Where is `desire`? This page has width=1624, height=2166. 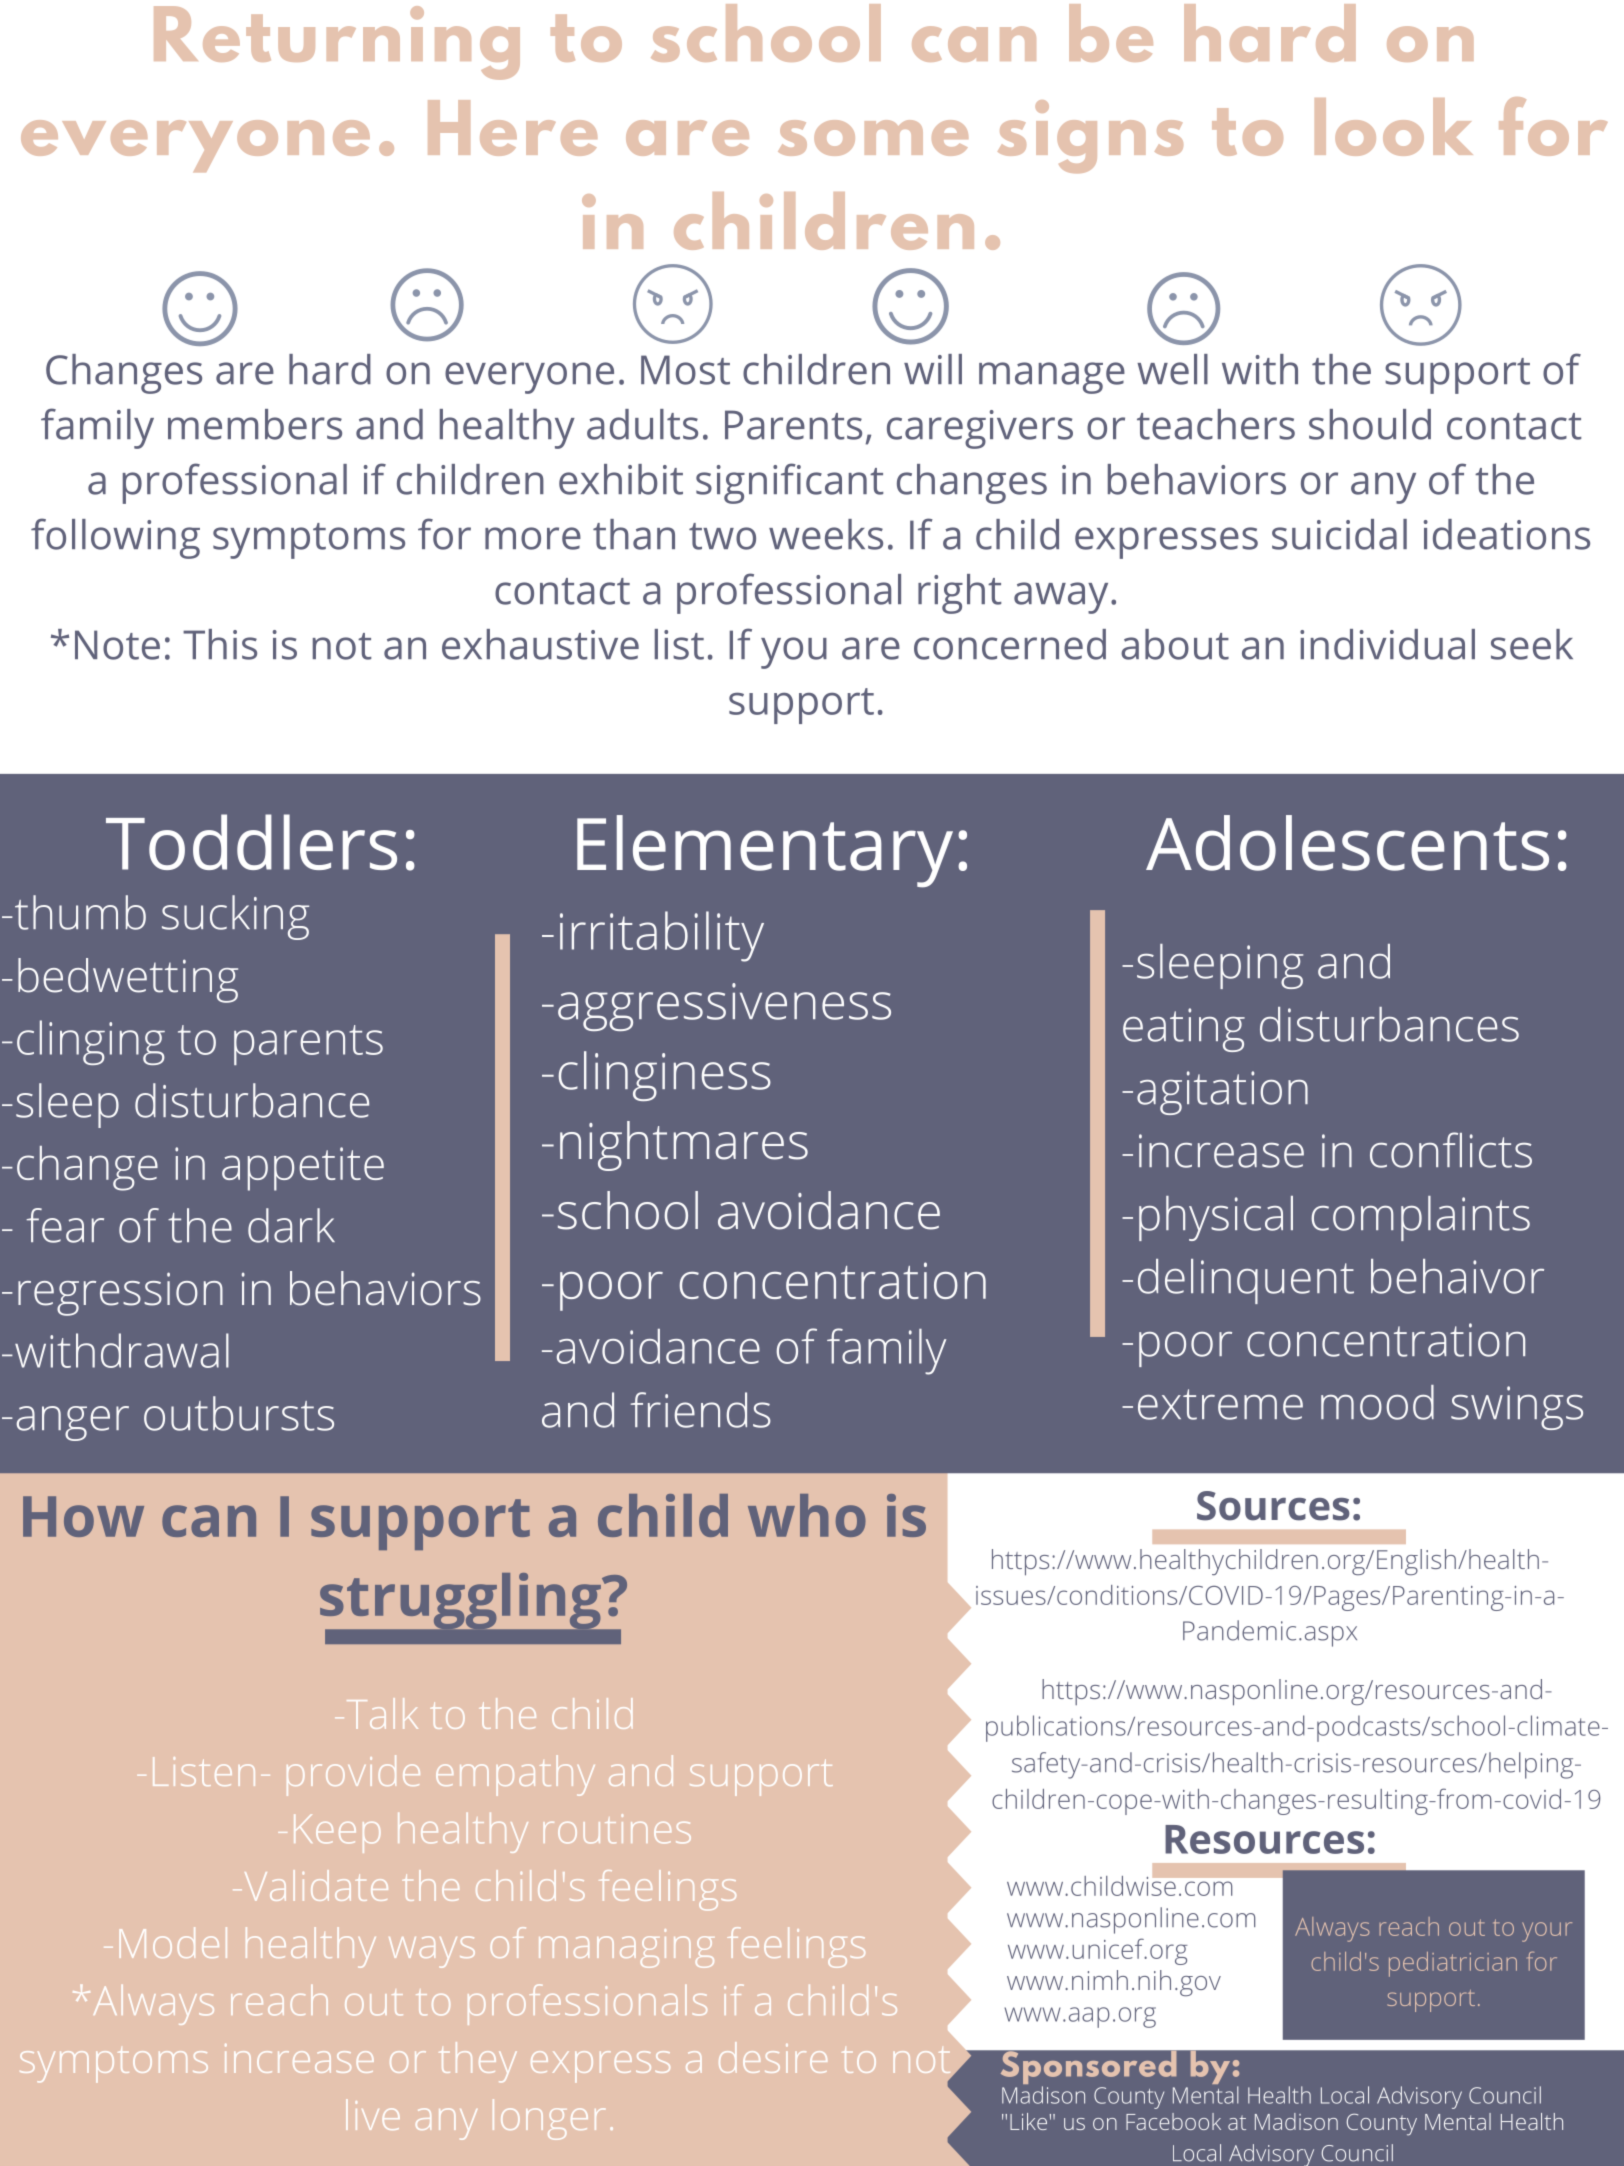 desire is located at coordinates (773, 2057).
